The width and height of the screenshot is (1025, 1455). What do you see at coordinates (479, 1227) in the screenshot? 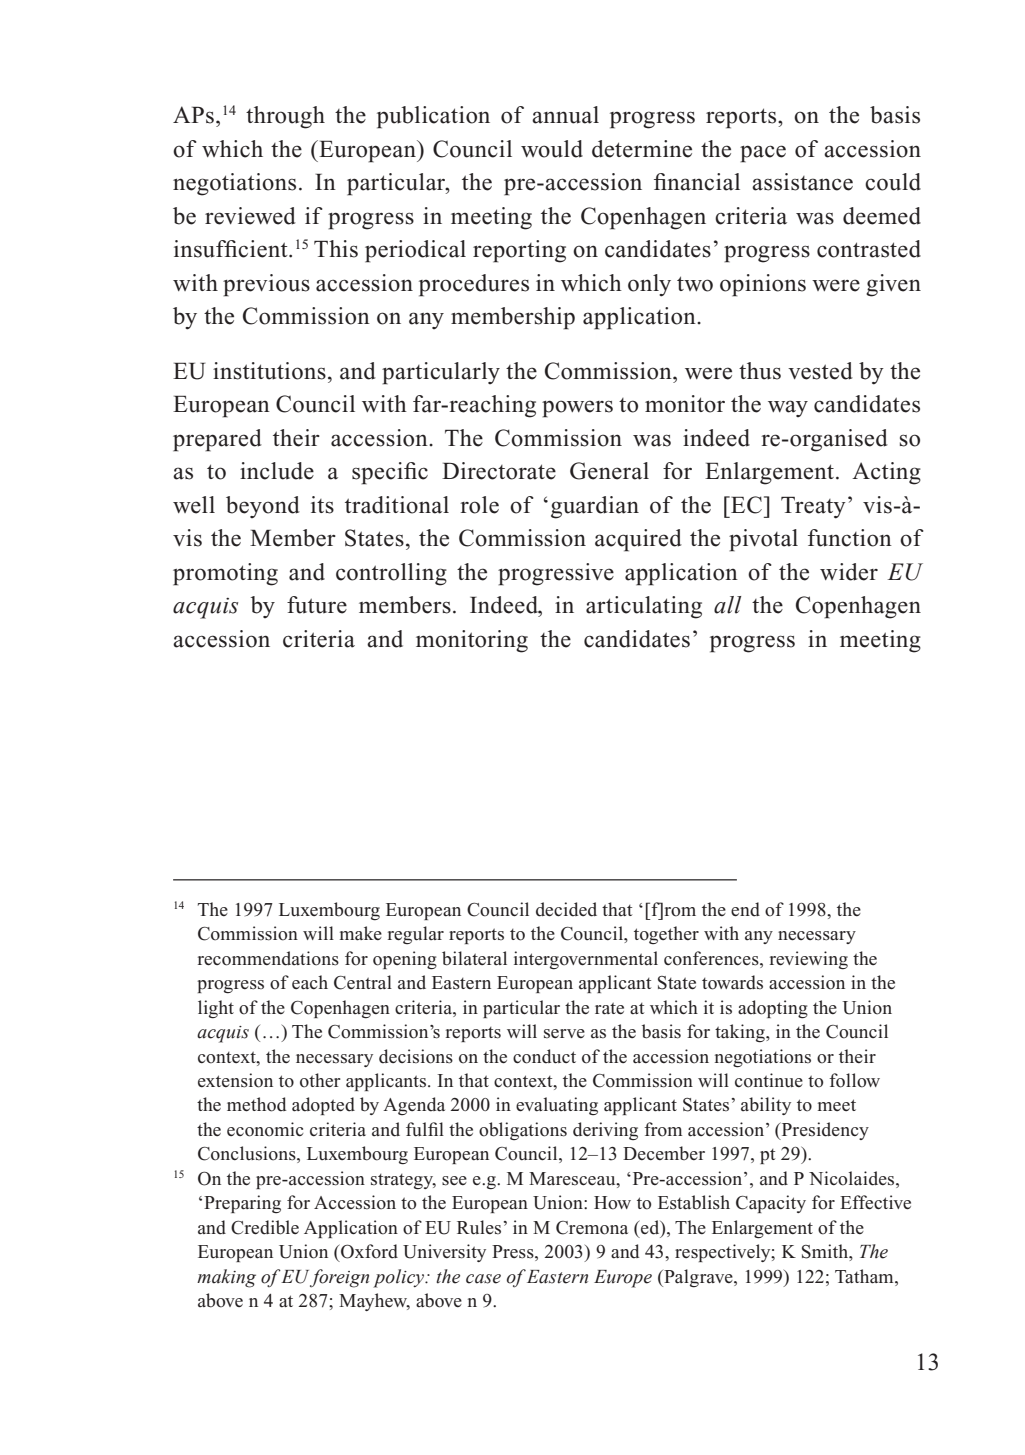
I see `Rules` at bounding box center [479, 1227].
